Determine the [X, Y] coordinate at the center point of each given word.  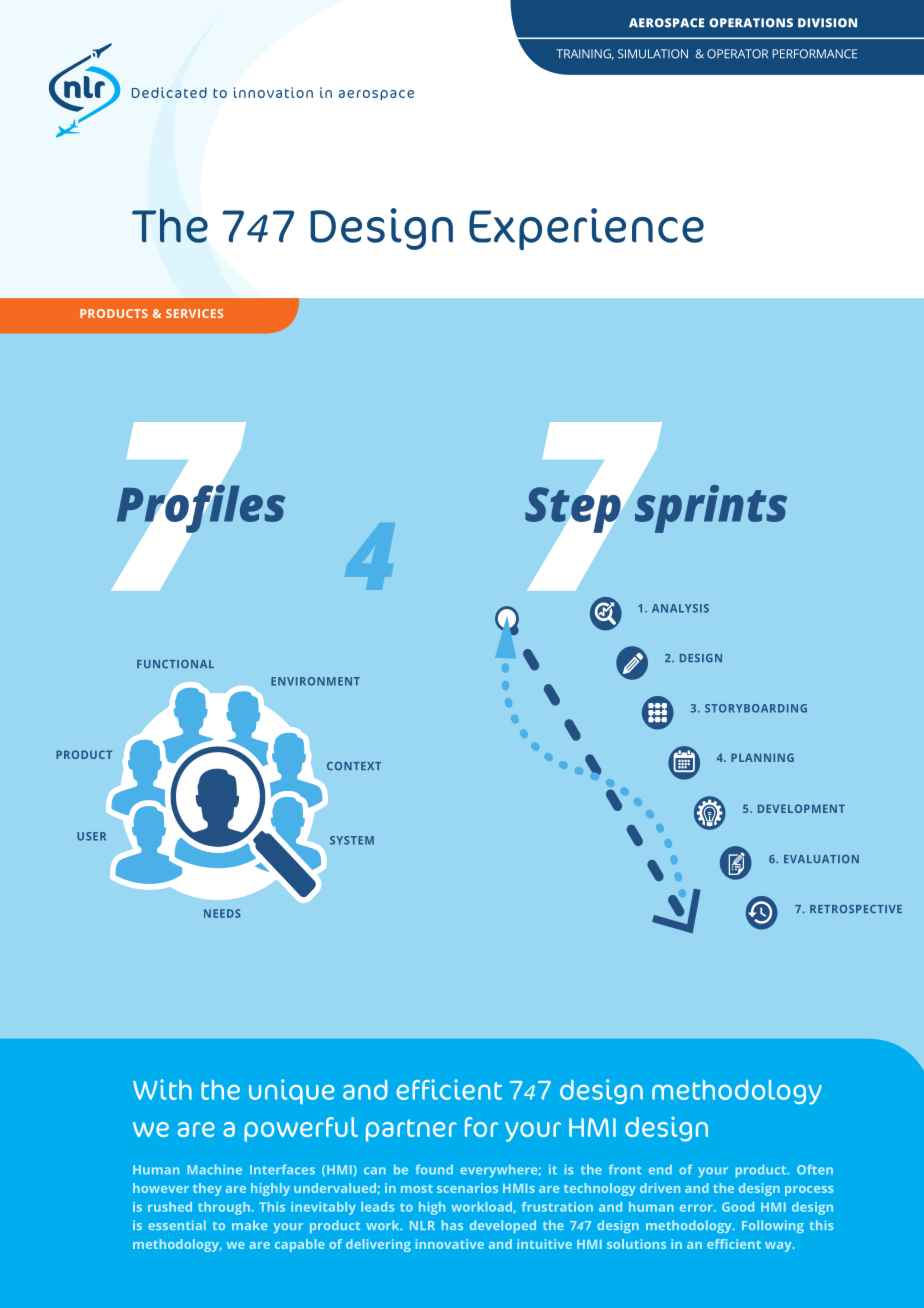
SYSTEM [352, 840]
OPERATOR [737, 54]
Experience [586, 229]
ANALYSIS [680, 608]
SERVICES [194, 313]
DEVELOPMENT [801, 808]
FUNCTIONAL [175, 664]
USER [91, 836]
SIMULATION [653, 54]
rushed [170, 1207]
